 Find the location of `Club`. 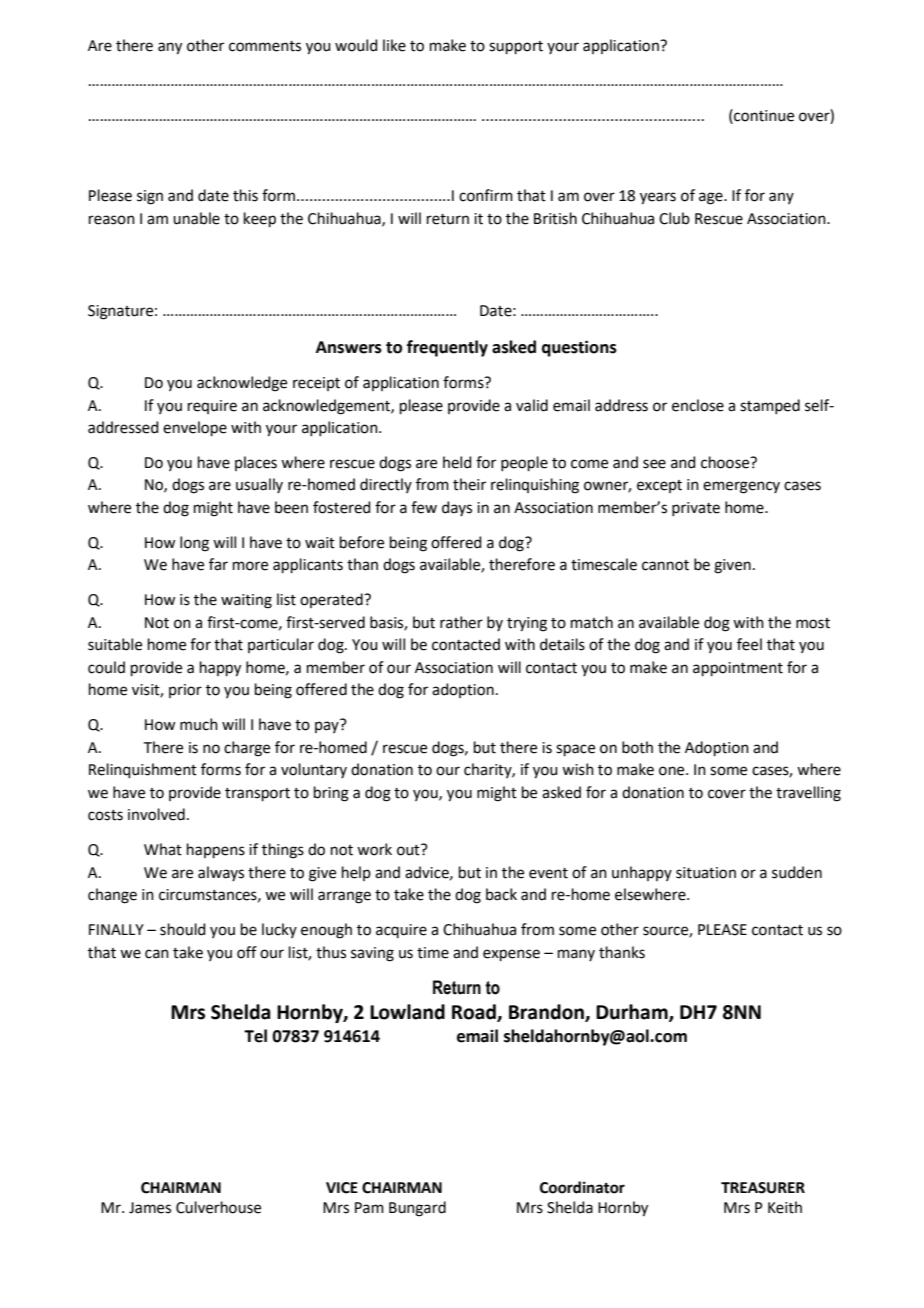

Club is located at coordinates (674, 218).
